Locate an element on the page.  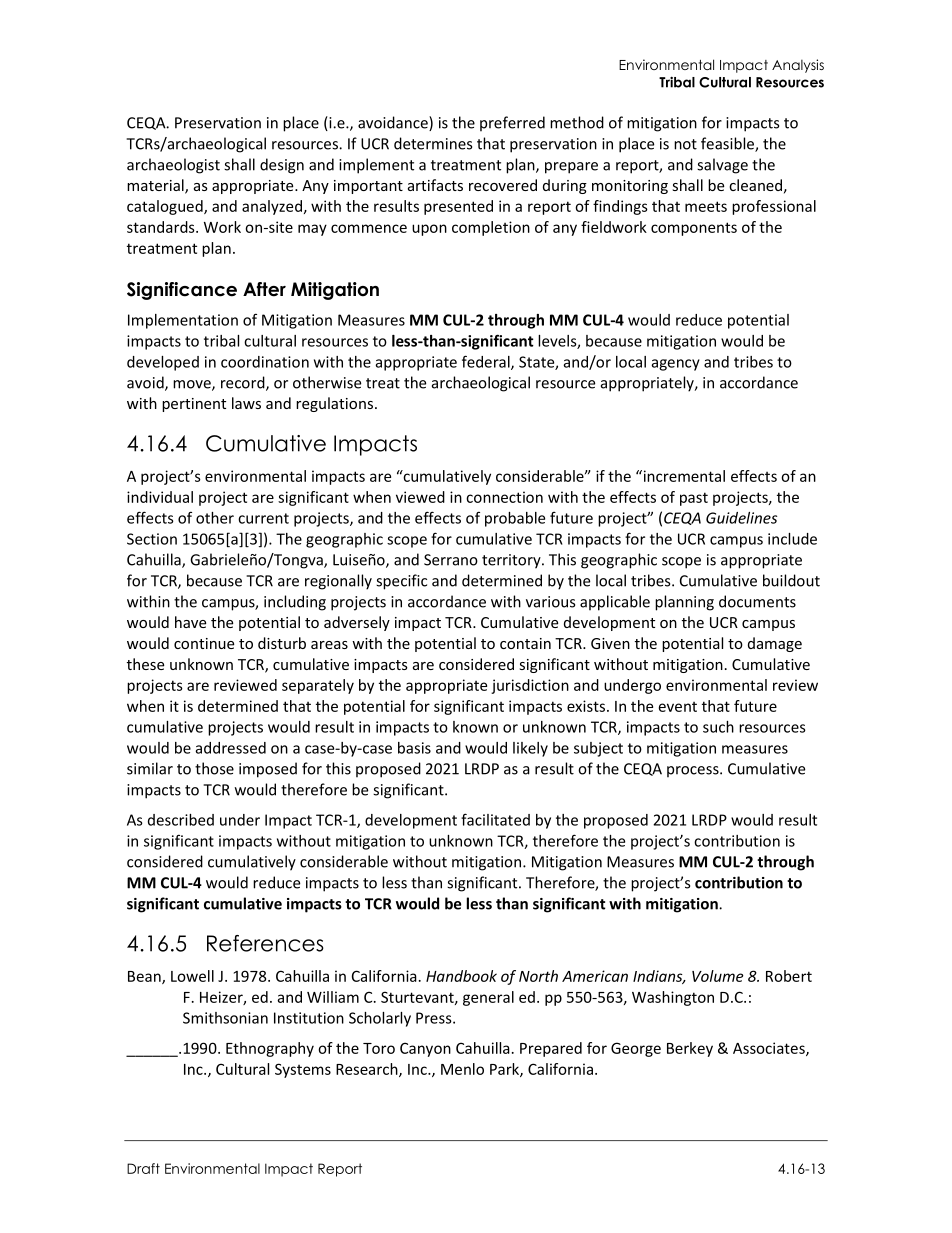
not is located at coordinates (685, 144).
